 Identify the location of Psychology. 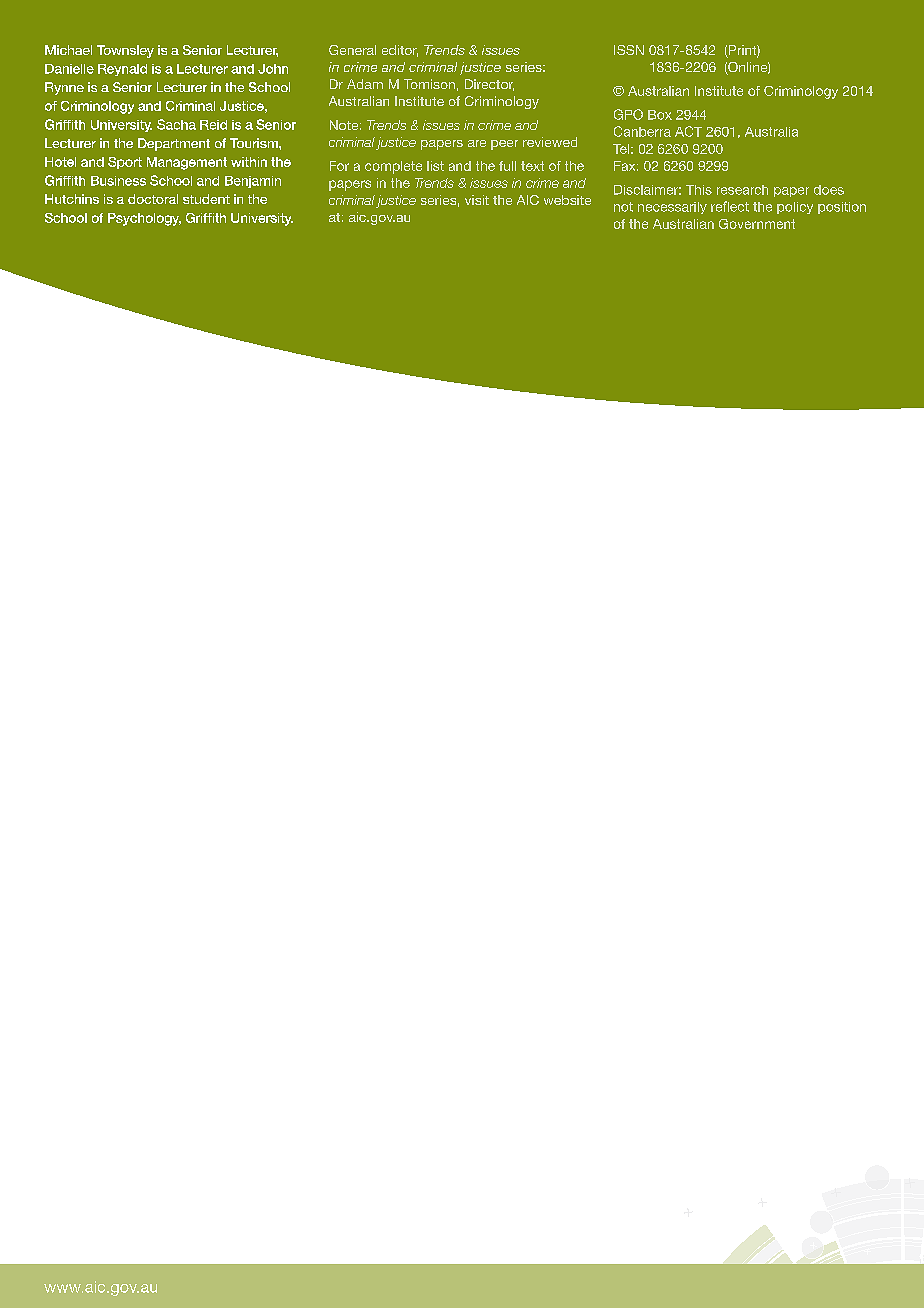
(144, 219).
